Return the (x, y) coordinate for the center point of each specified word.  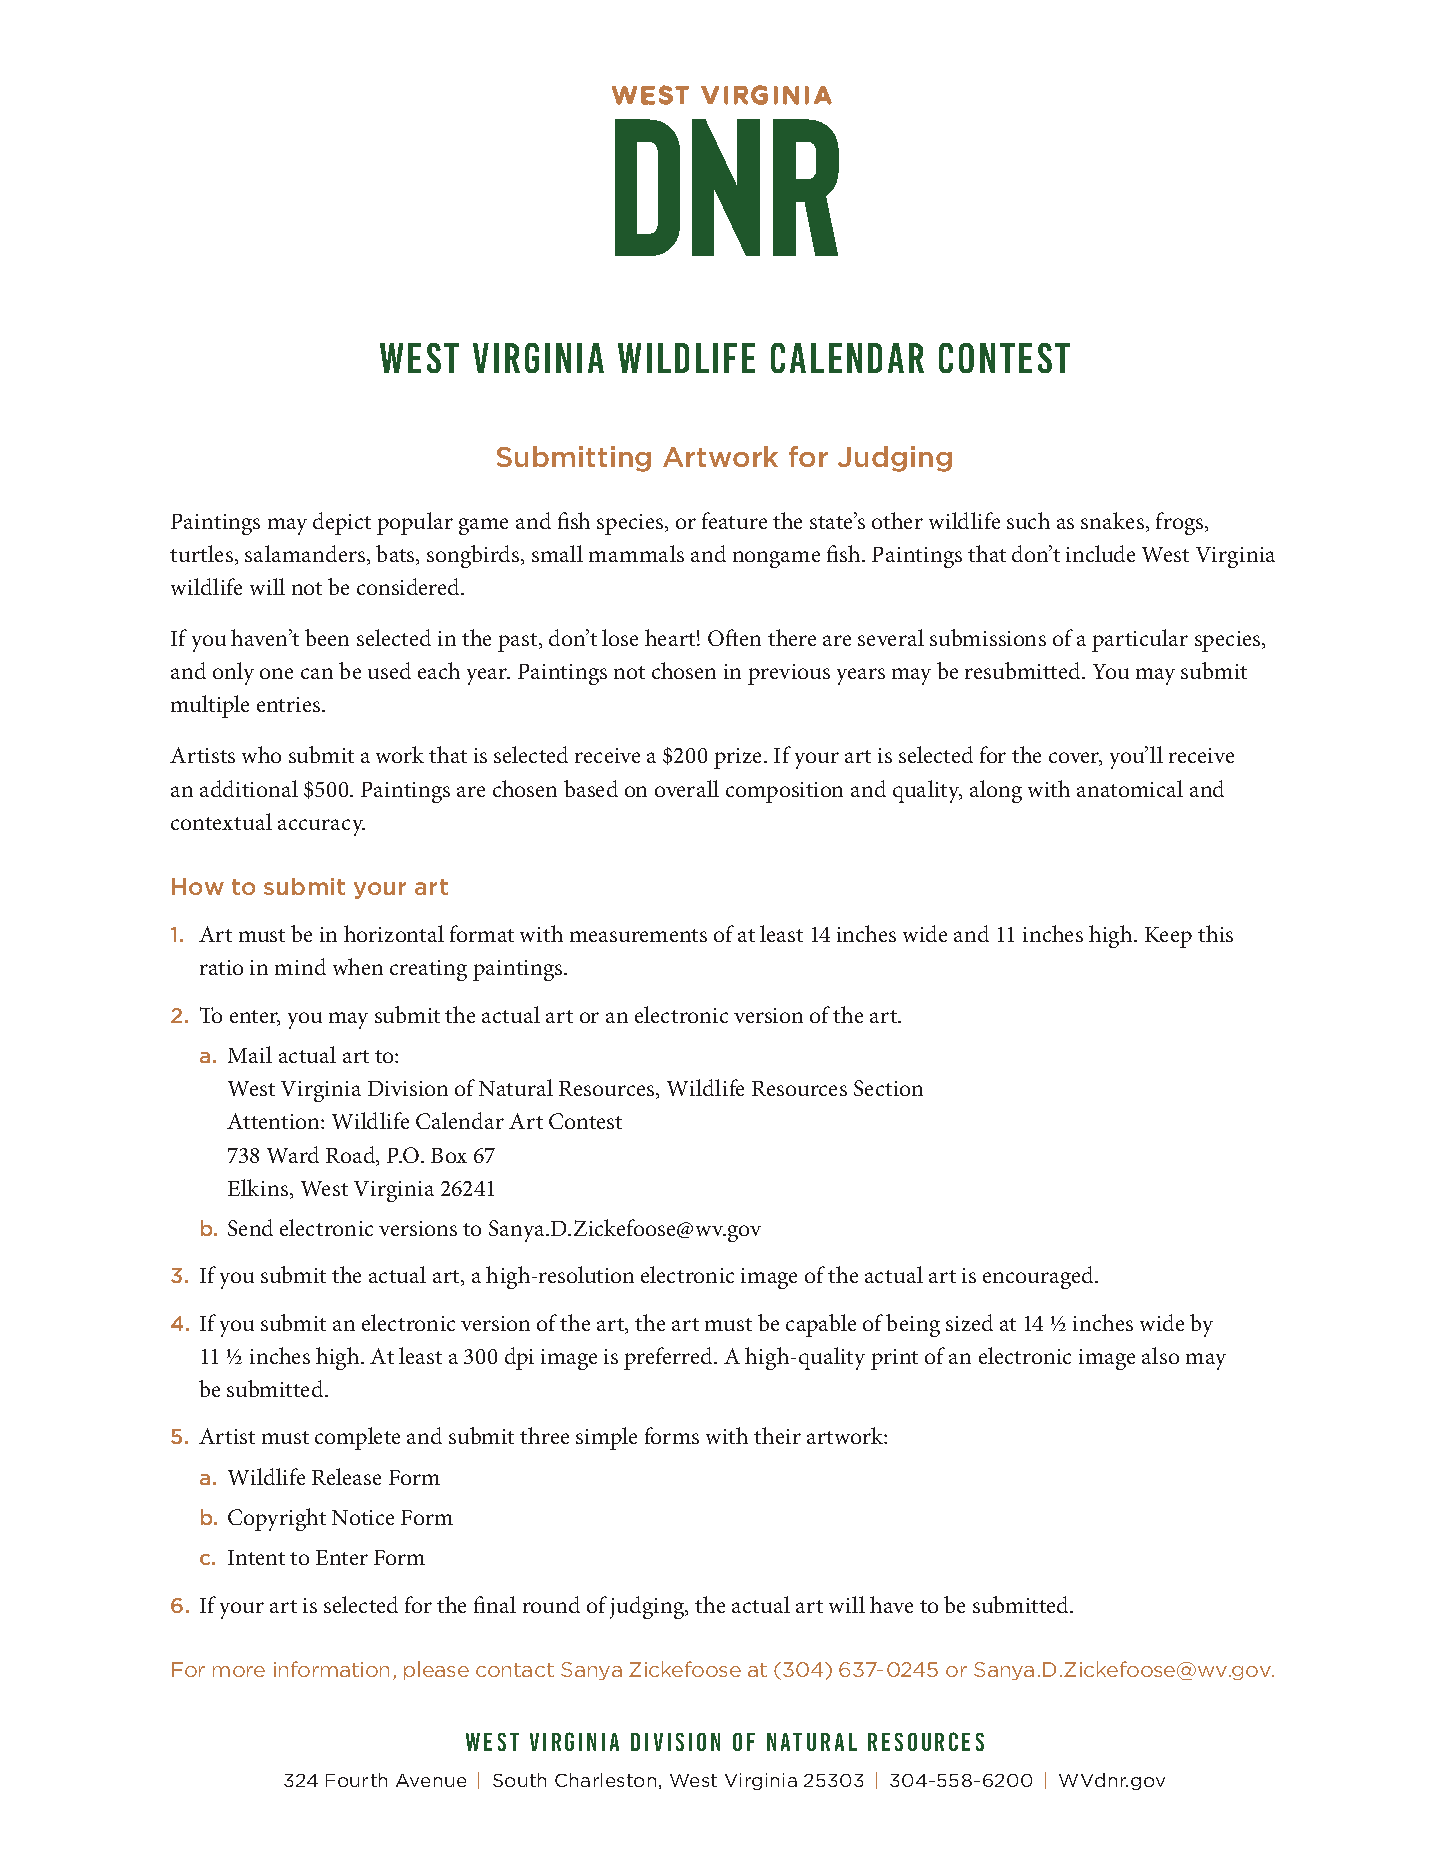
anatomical (1130, 788)
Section (888, 1088)
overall (687, 788)
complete (357, 1438)
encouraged (1039, 1277)
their (777, 1435)
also (1160, 1355)
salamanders (306, 555)
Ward (293, 1154)
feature (734, 520)
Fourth (356, 1780)
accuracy (321, 827)
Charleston (605, 1780)
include (1100, 553)
